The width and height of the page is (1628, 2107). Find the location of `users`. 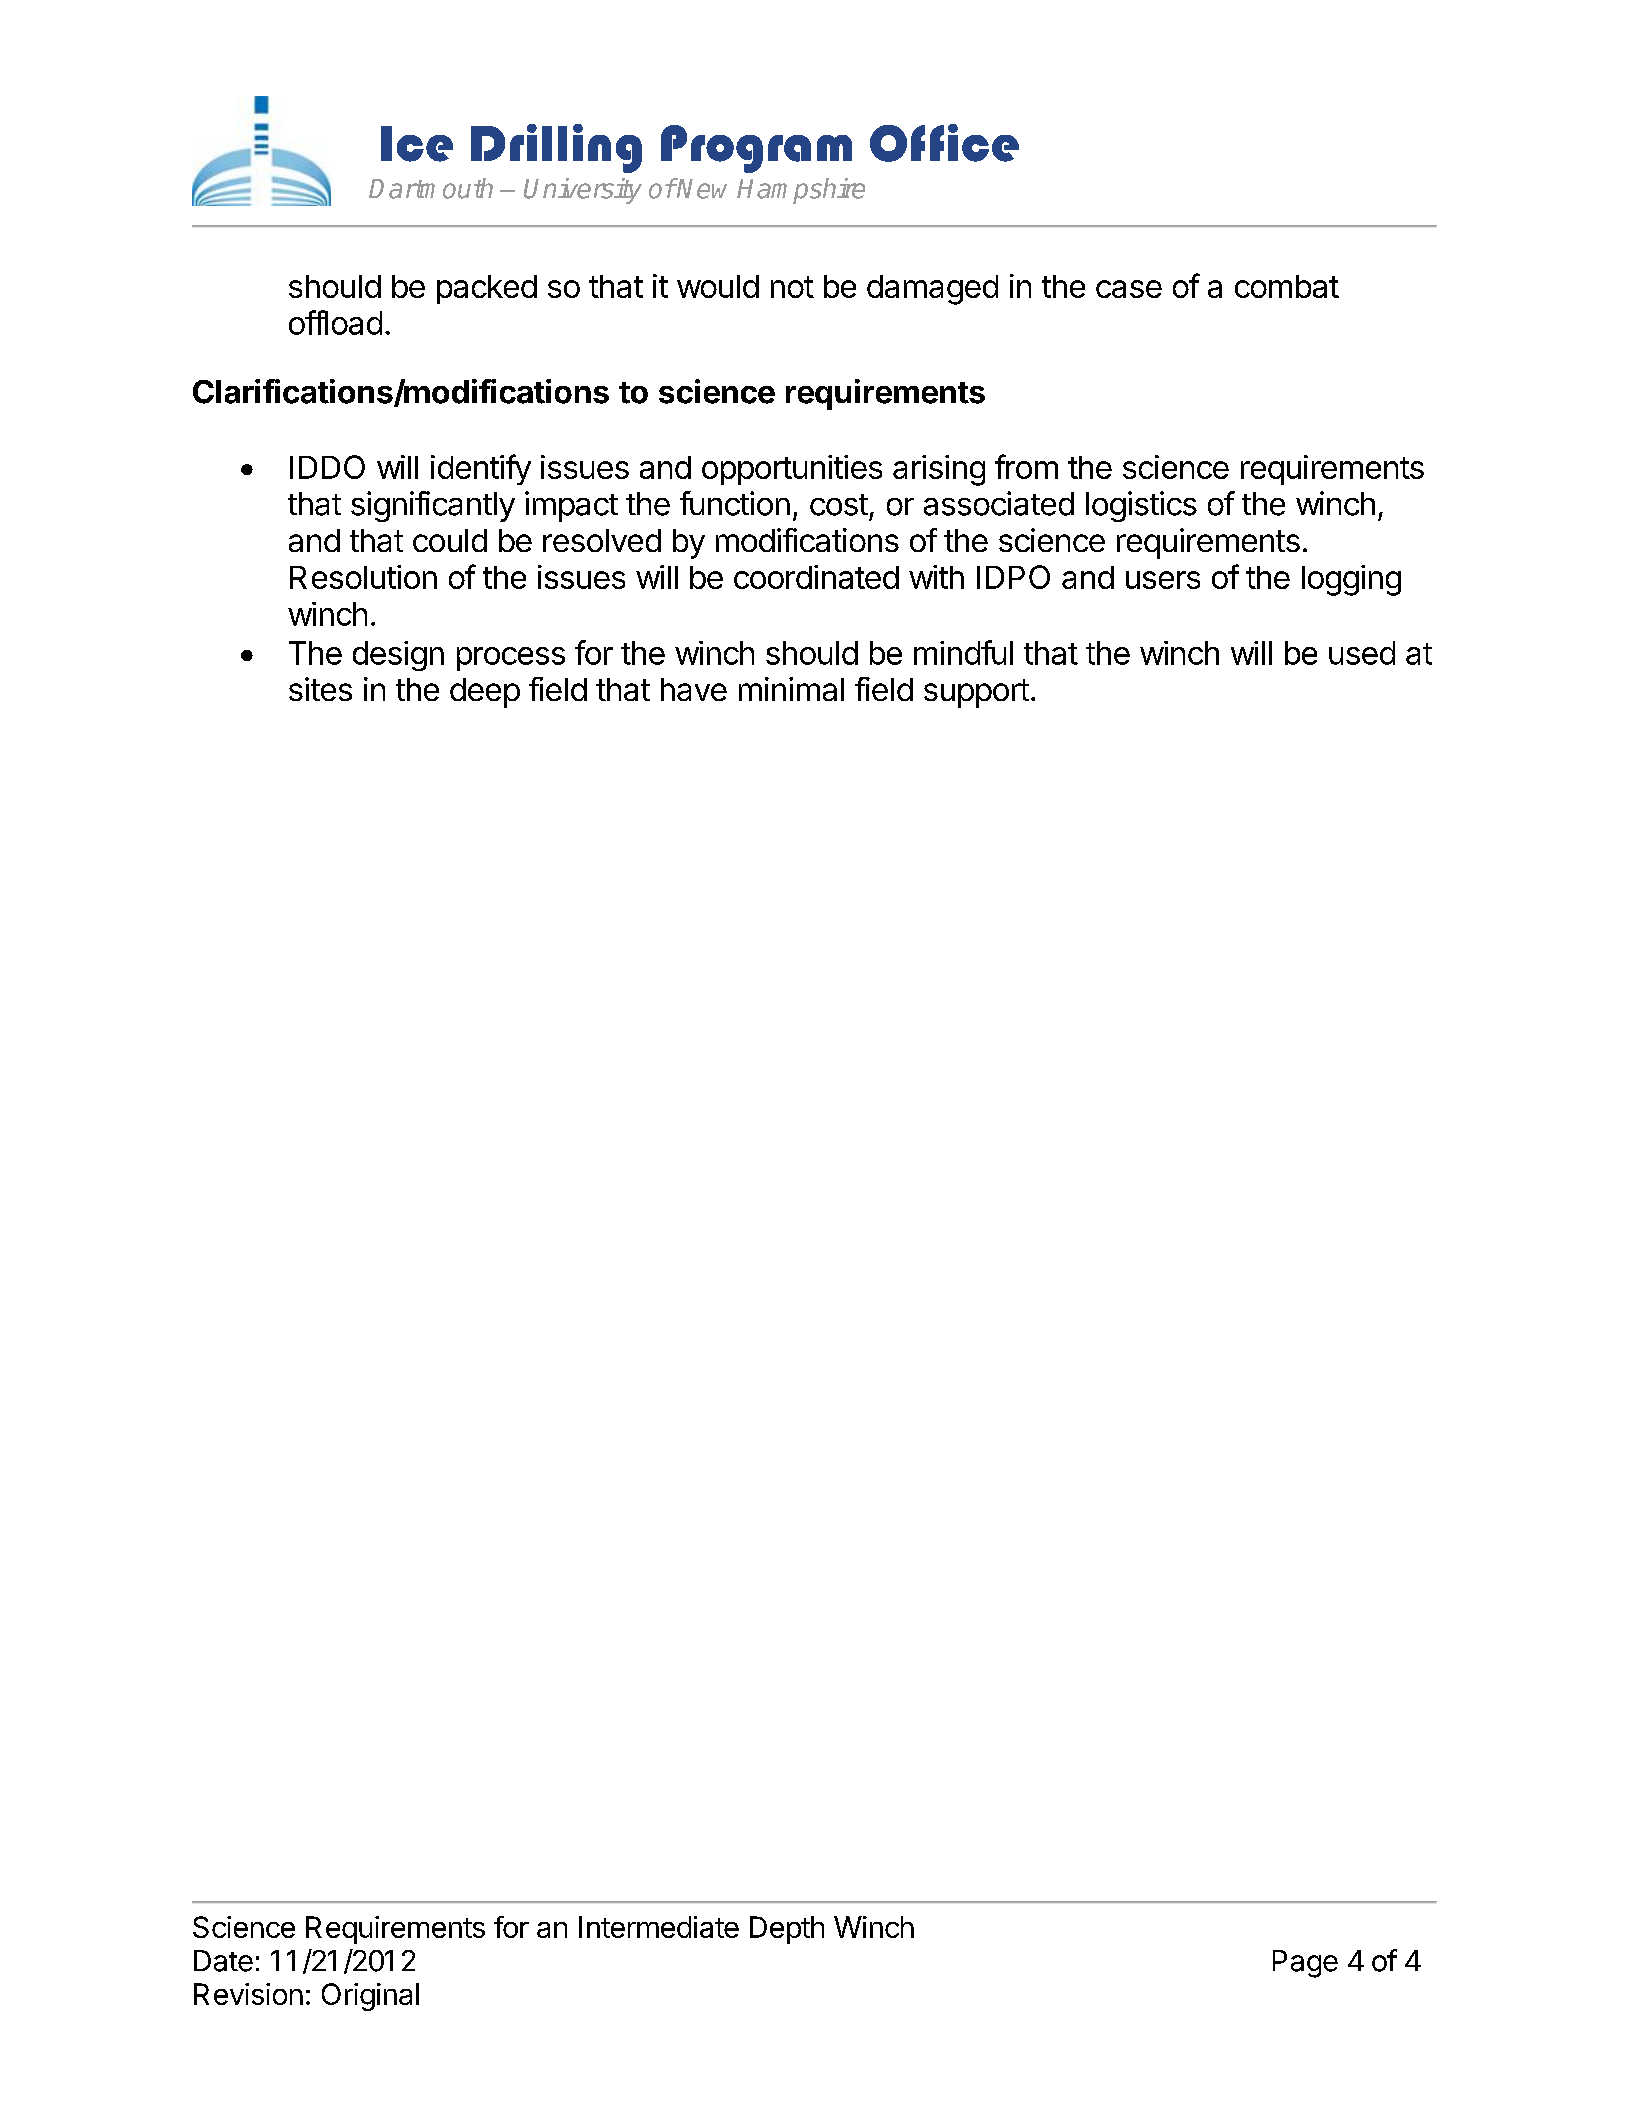

users is located at coordinates (1163, 580).
